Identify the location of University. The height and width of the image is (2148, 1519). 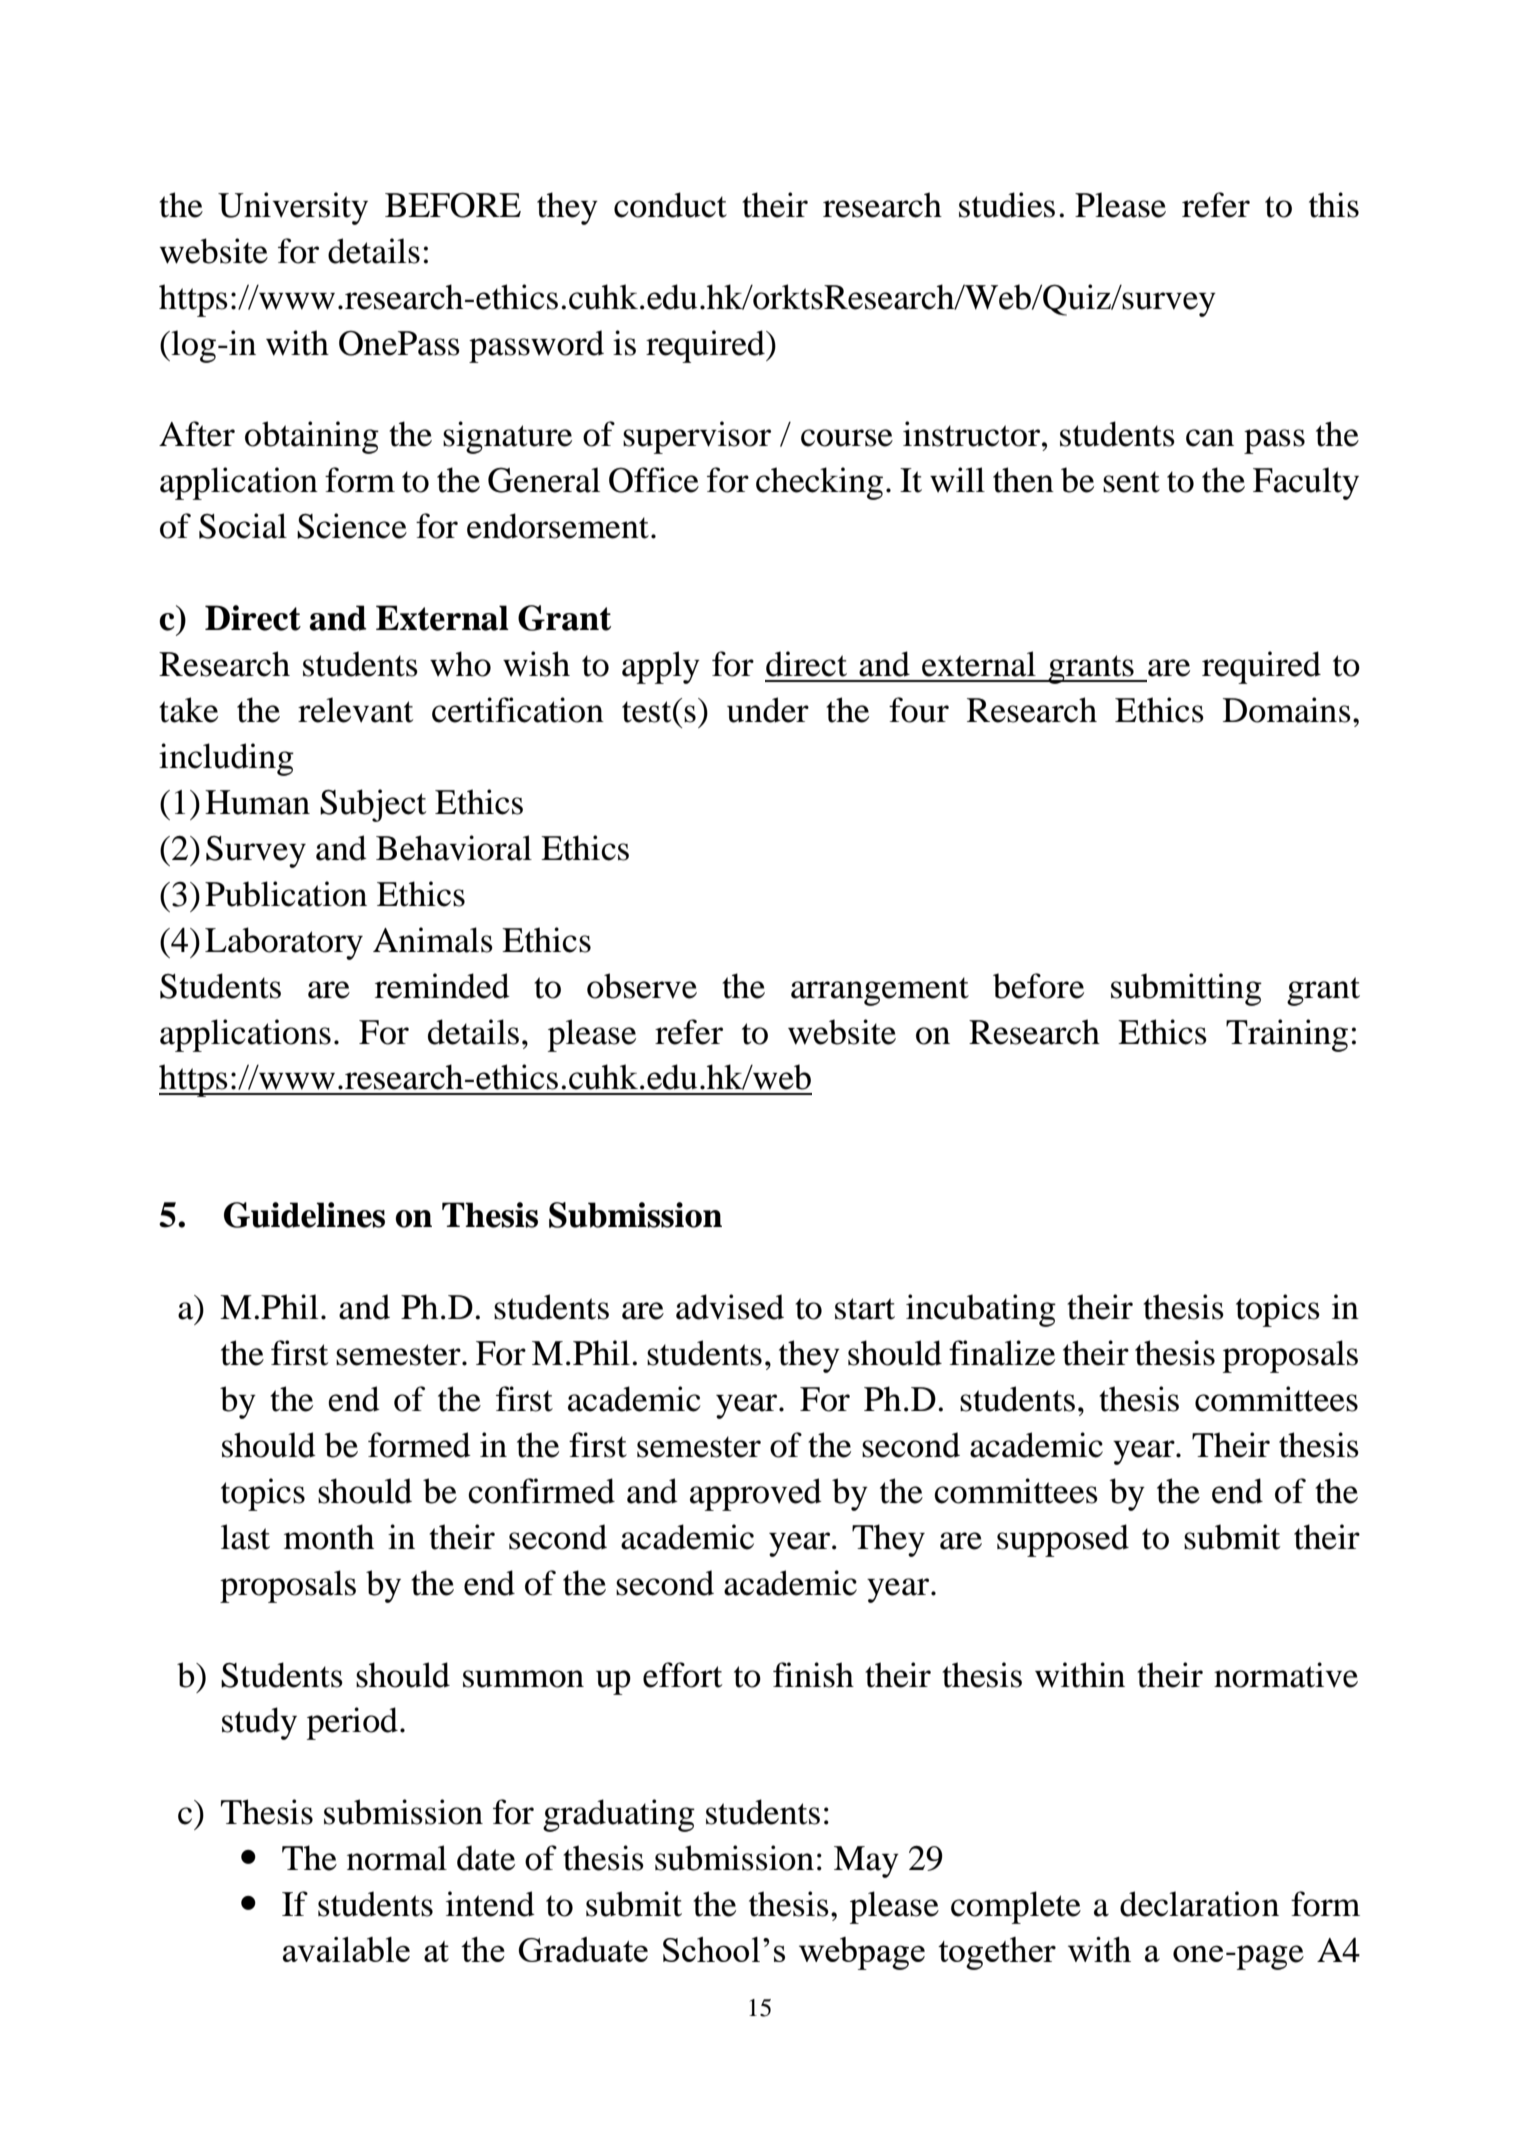
(293, 208).
